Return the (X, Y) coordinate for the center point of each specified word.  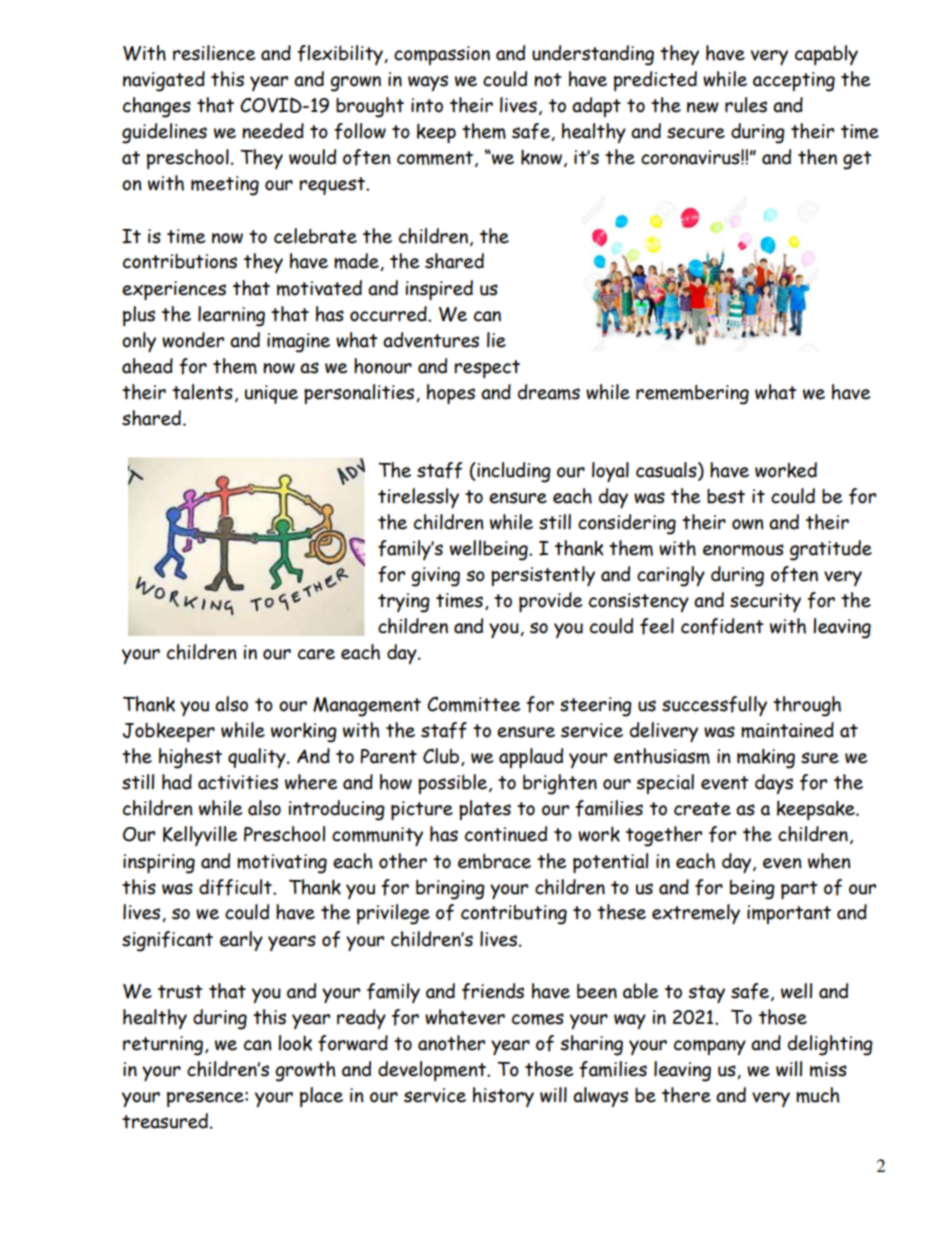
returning (163, 1046)
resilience (214, 53)
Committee (473, 704)
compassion (442, 55)
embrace (494, 861)
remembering (692, 394)
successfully (714, 706)
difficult (236, 887)
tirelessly (418, 498)
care (316, 654)
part (799, 890)
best (726, 496)
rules (746, 105)
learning (231, 316)
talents (202, 392)
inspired (439, 290)
